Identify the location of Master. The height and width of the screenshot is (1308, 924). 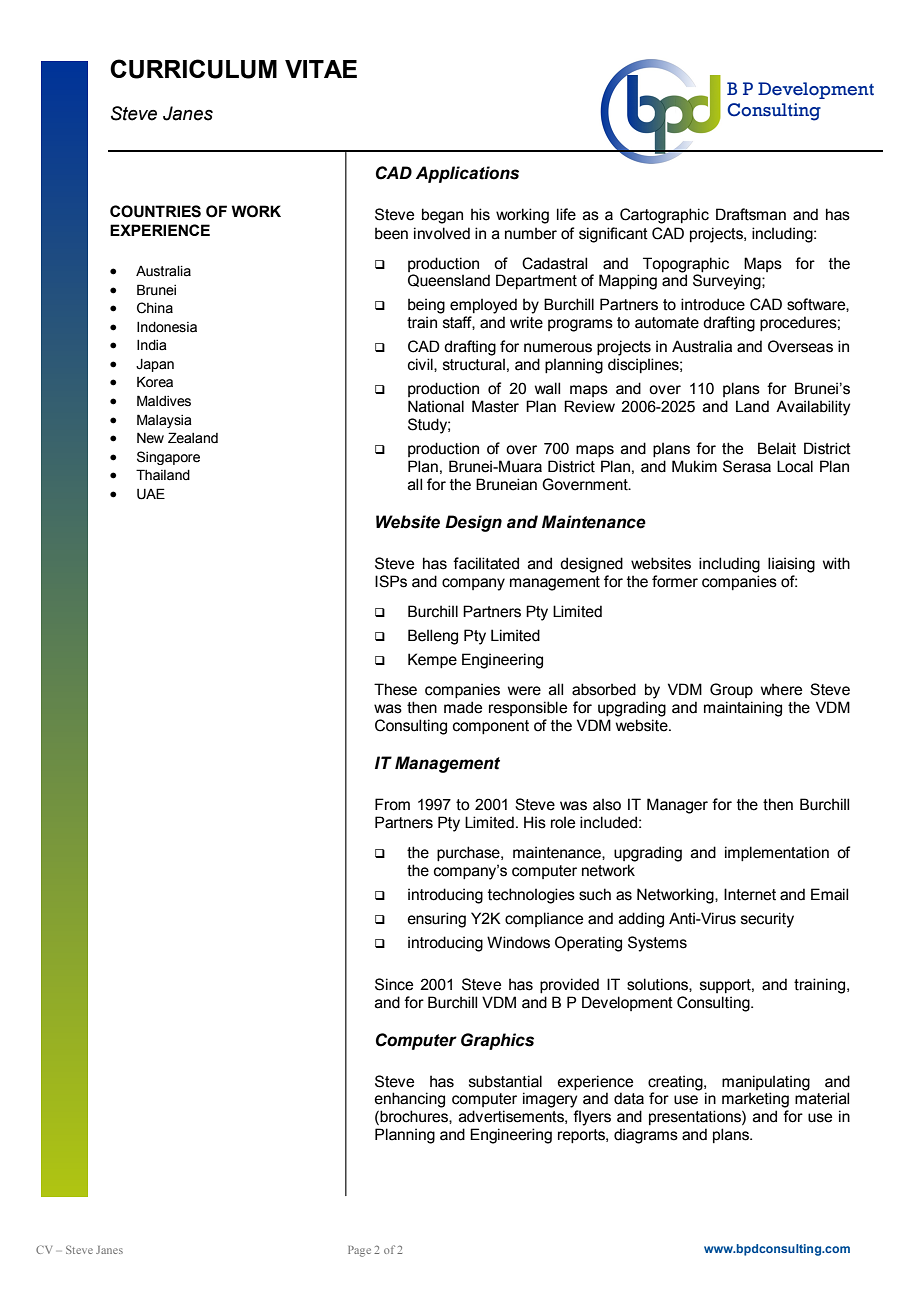
(495, 406).
